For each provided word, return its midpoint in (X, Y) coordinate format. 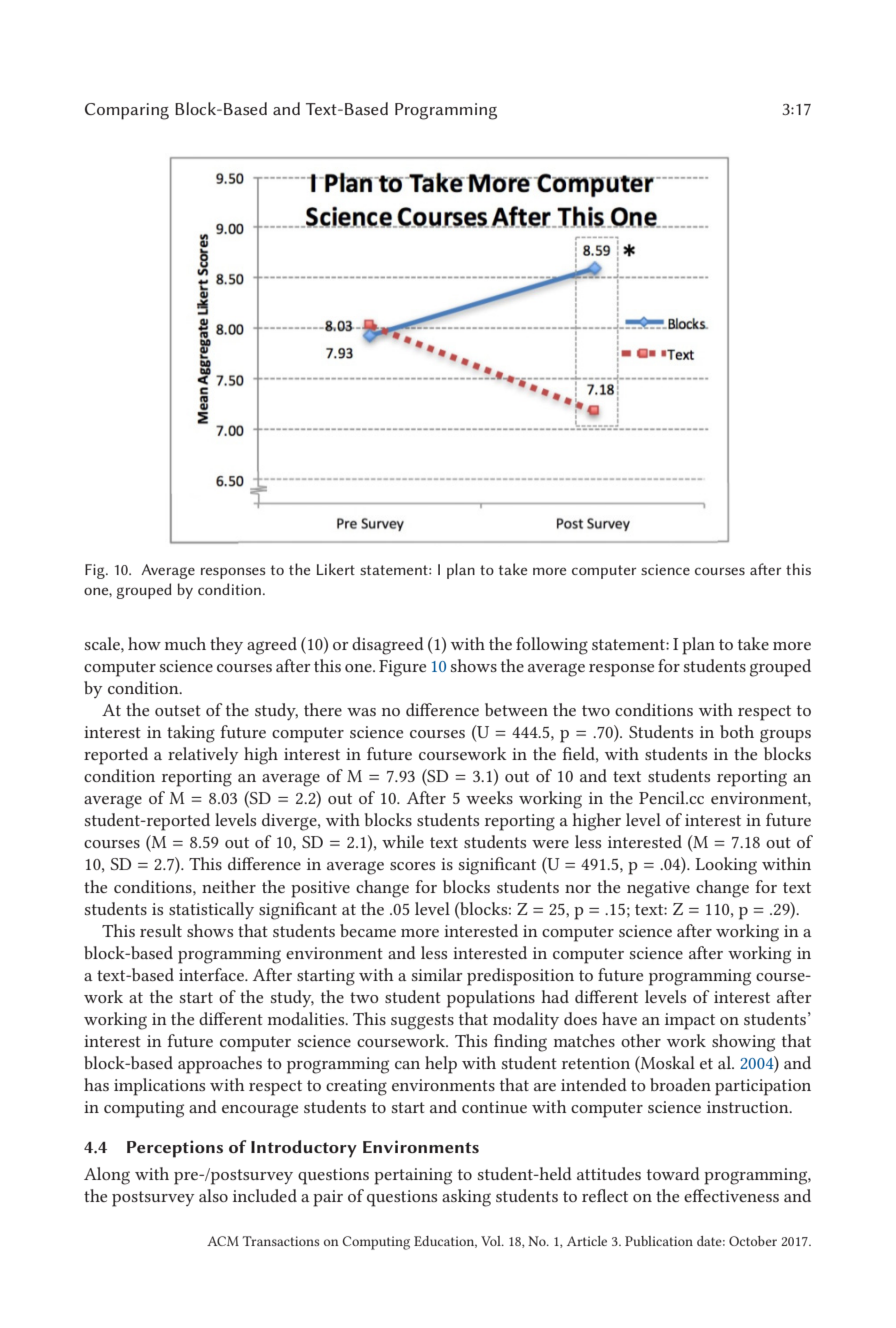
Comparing (127, 111)
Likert (336, 569)
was (361, 712)
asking (466, 1198)
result (161, 930)
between (516, 709)
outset (178, 710)
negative (658, 889)
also (213, 1195)
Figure (402, 668)
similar (437, 974)
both (737, 731)
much (185, 643)
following (552, 646)
